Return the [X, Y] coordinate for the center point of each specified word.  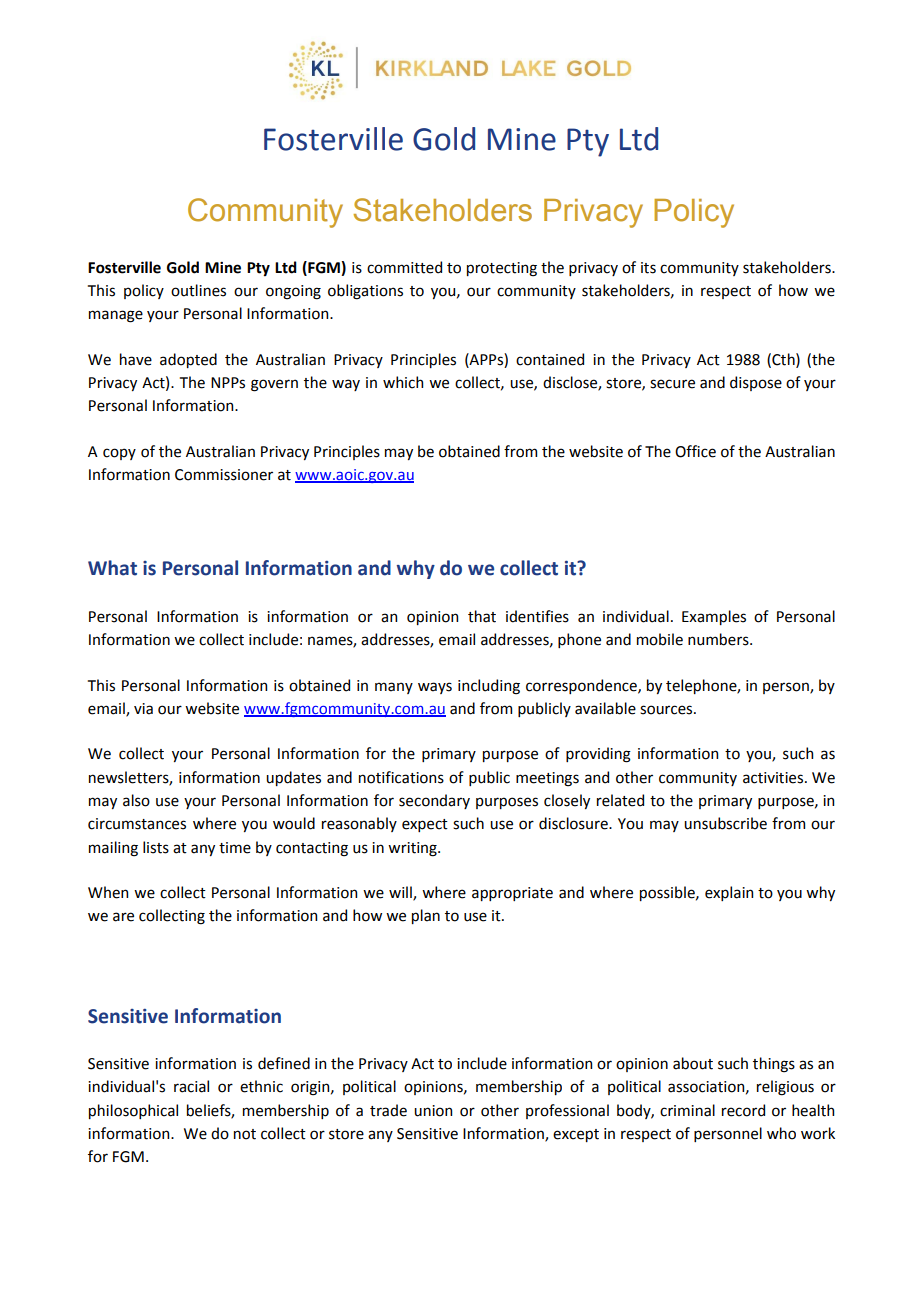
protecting [502, 269]
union [433, 1111]
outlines [198, 290]
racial [191, 1086]
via [143, 709]
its [648, 268]
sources [667, 710]
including [489, 687]
